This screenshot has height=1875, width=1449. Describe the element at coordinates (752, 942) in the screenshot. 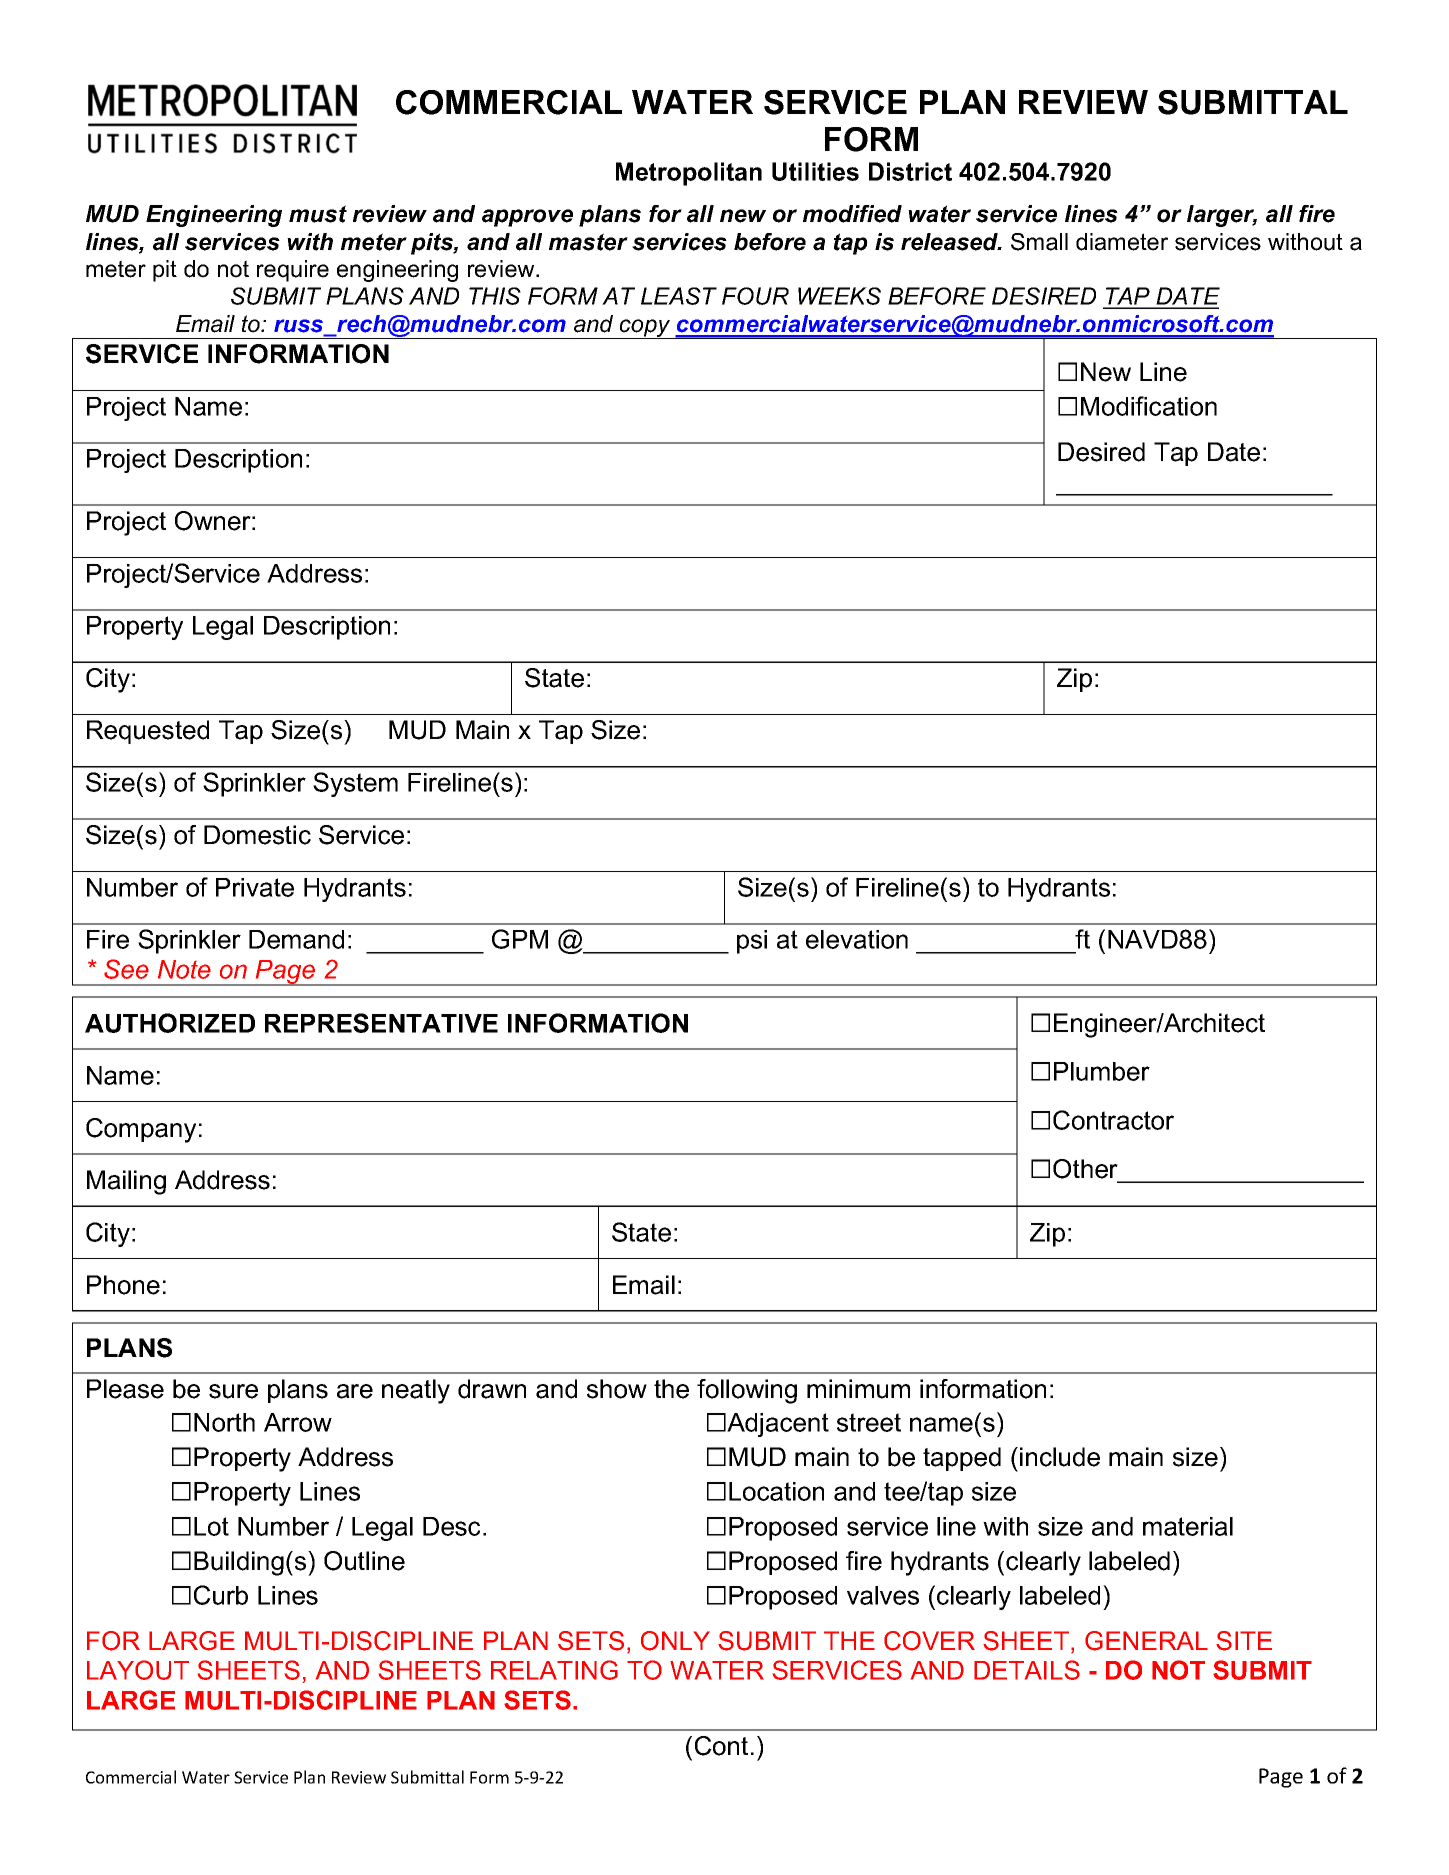

I see `psi` at that location.
